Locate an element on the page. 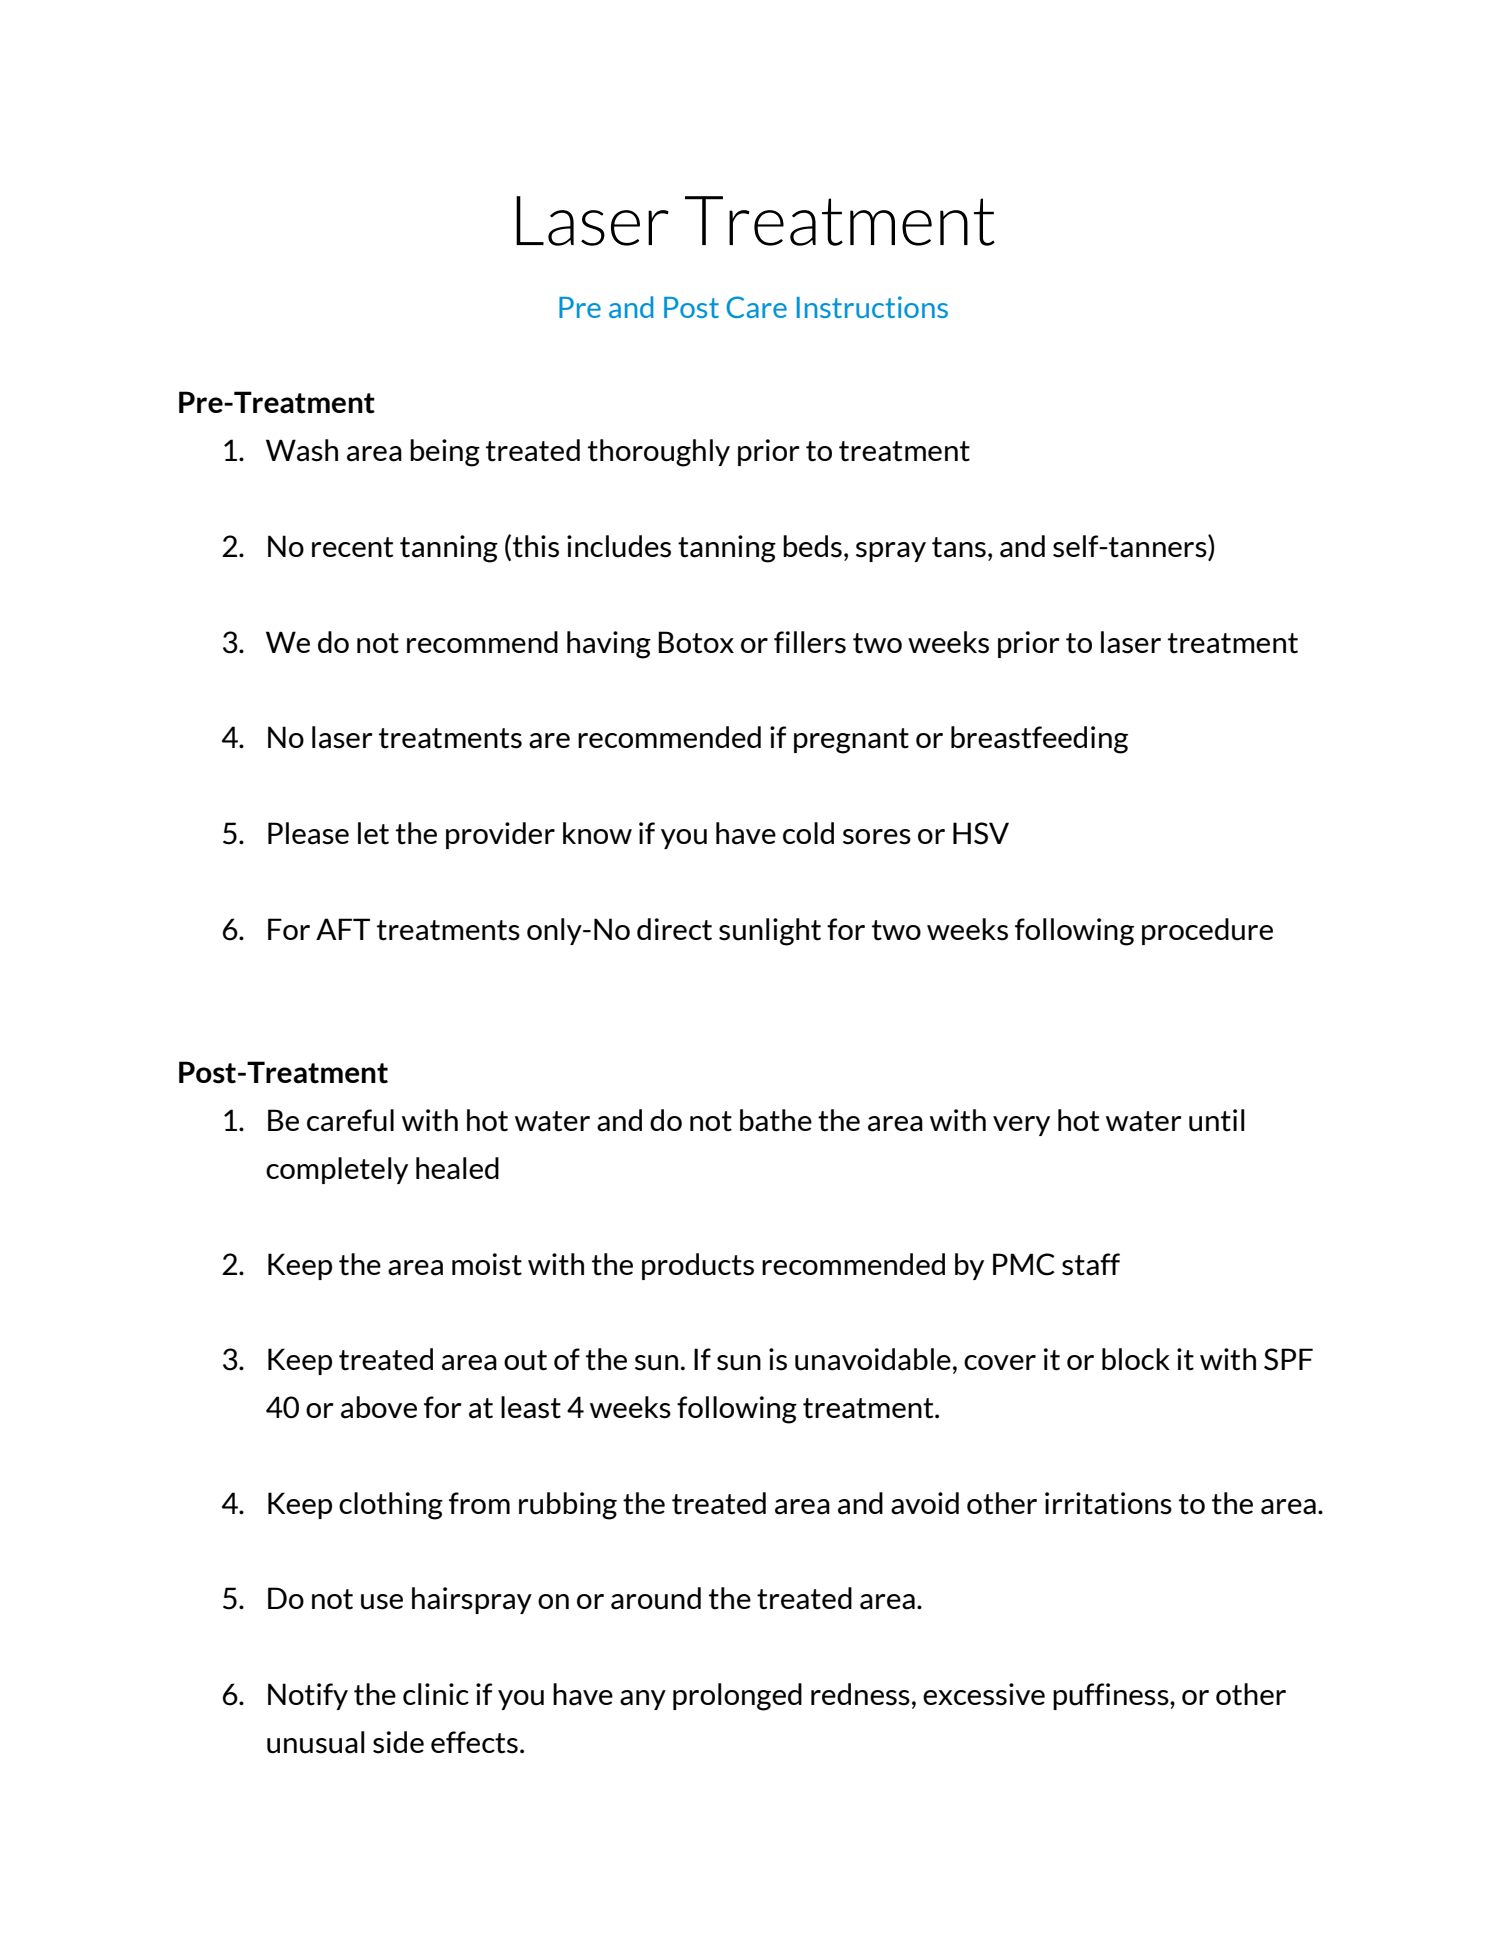 The image size is (1506, 1949). being is located at coordinates (445, 453).
